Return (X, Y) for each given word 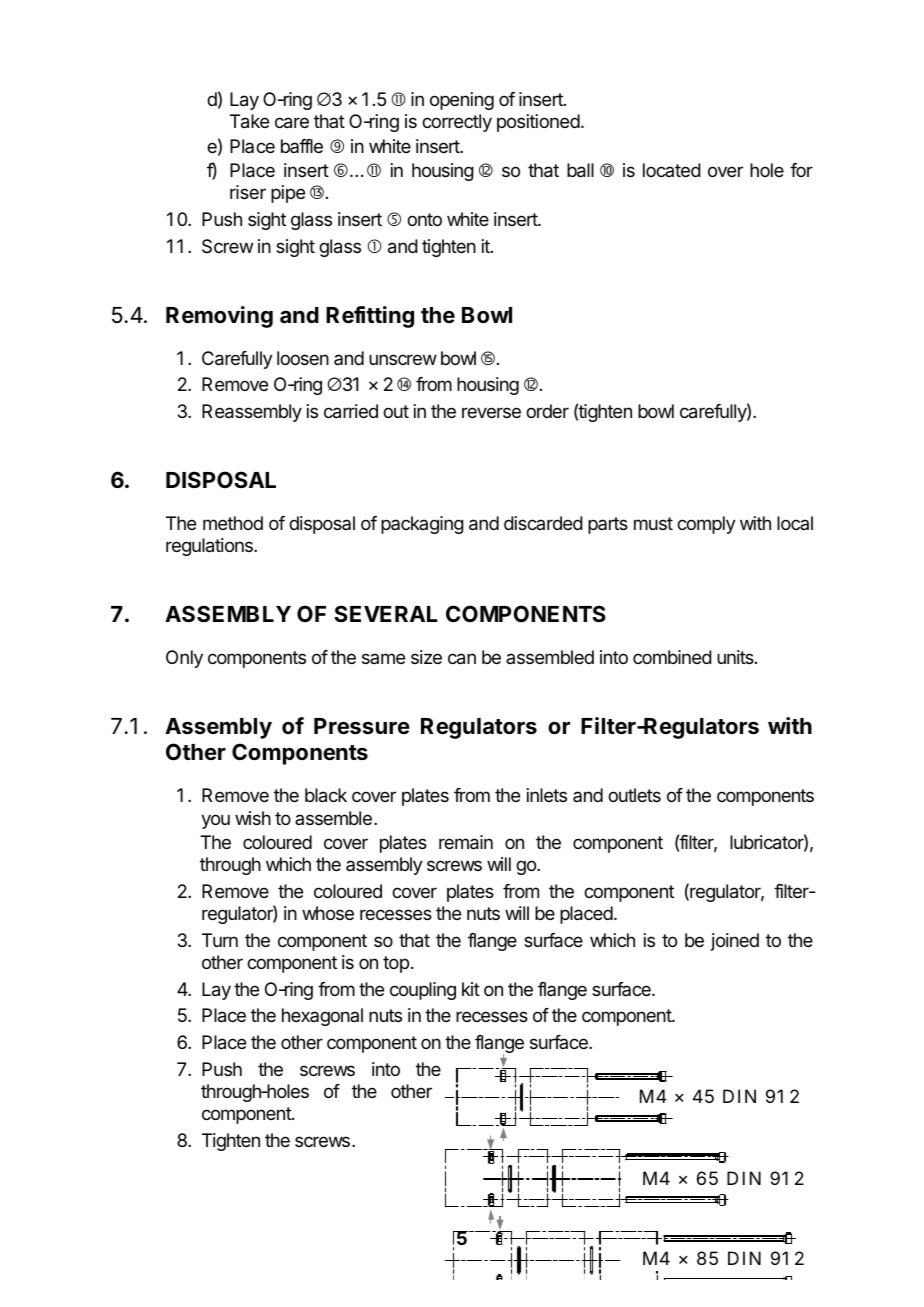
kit (471, 989)
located (672, 170)
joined (735, 942)
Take (249, 121)
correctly (457, 123)
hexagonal (322, 1017)
